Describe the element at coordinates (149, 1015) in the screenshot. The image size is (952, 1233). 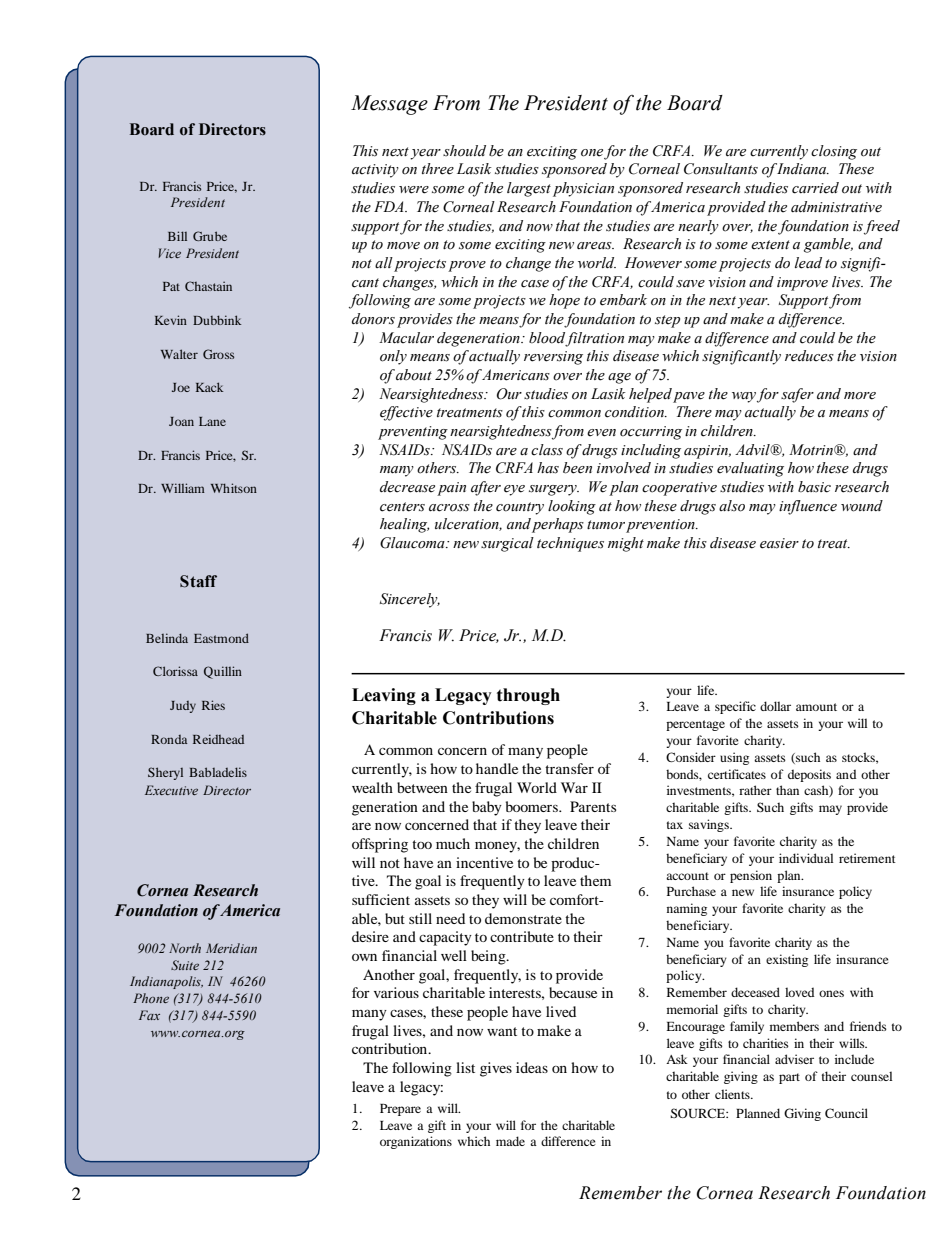
I see `Fax` at that location.
